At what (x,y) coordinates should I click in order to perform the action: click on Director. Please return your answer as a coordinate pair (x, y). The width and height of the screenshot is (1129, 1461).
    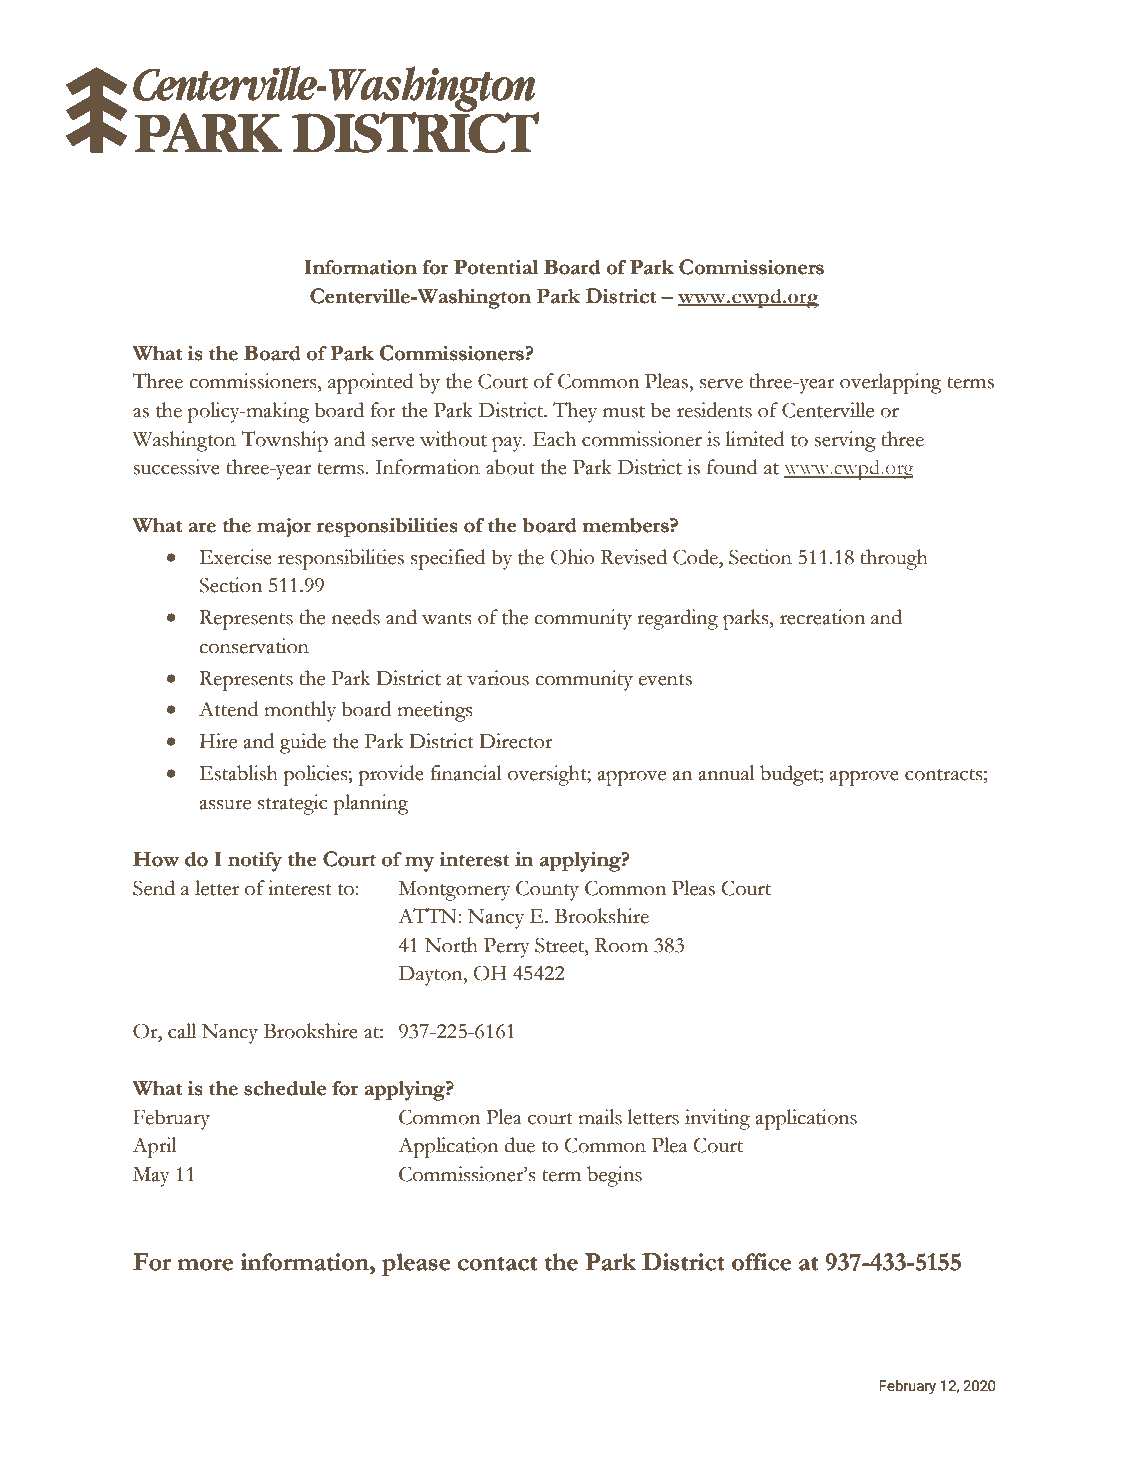
    Looking at the image, I should click on (516, 741).
